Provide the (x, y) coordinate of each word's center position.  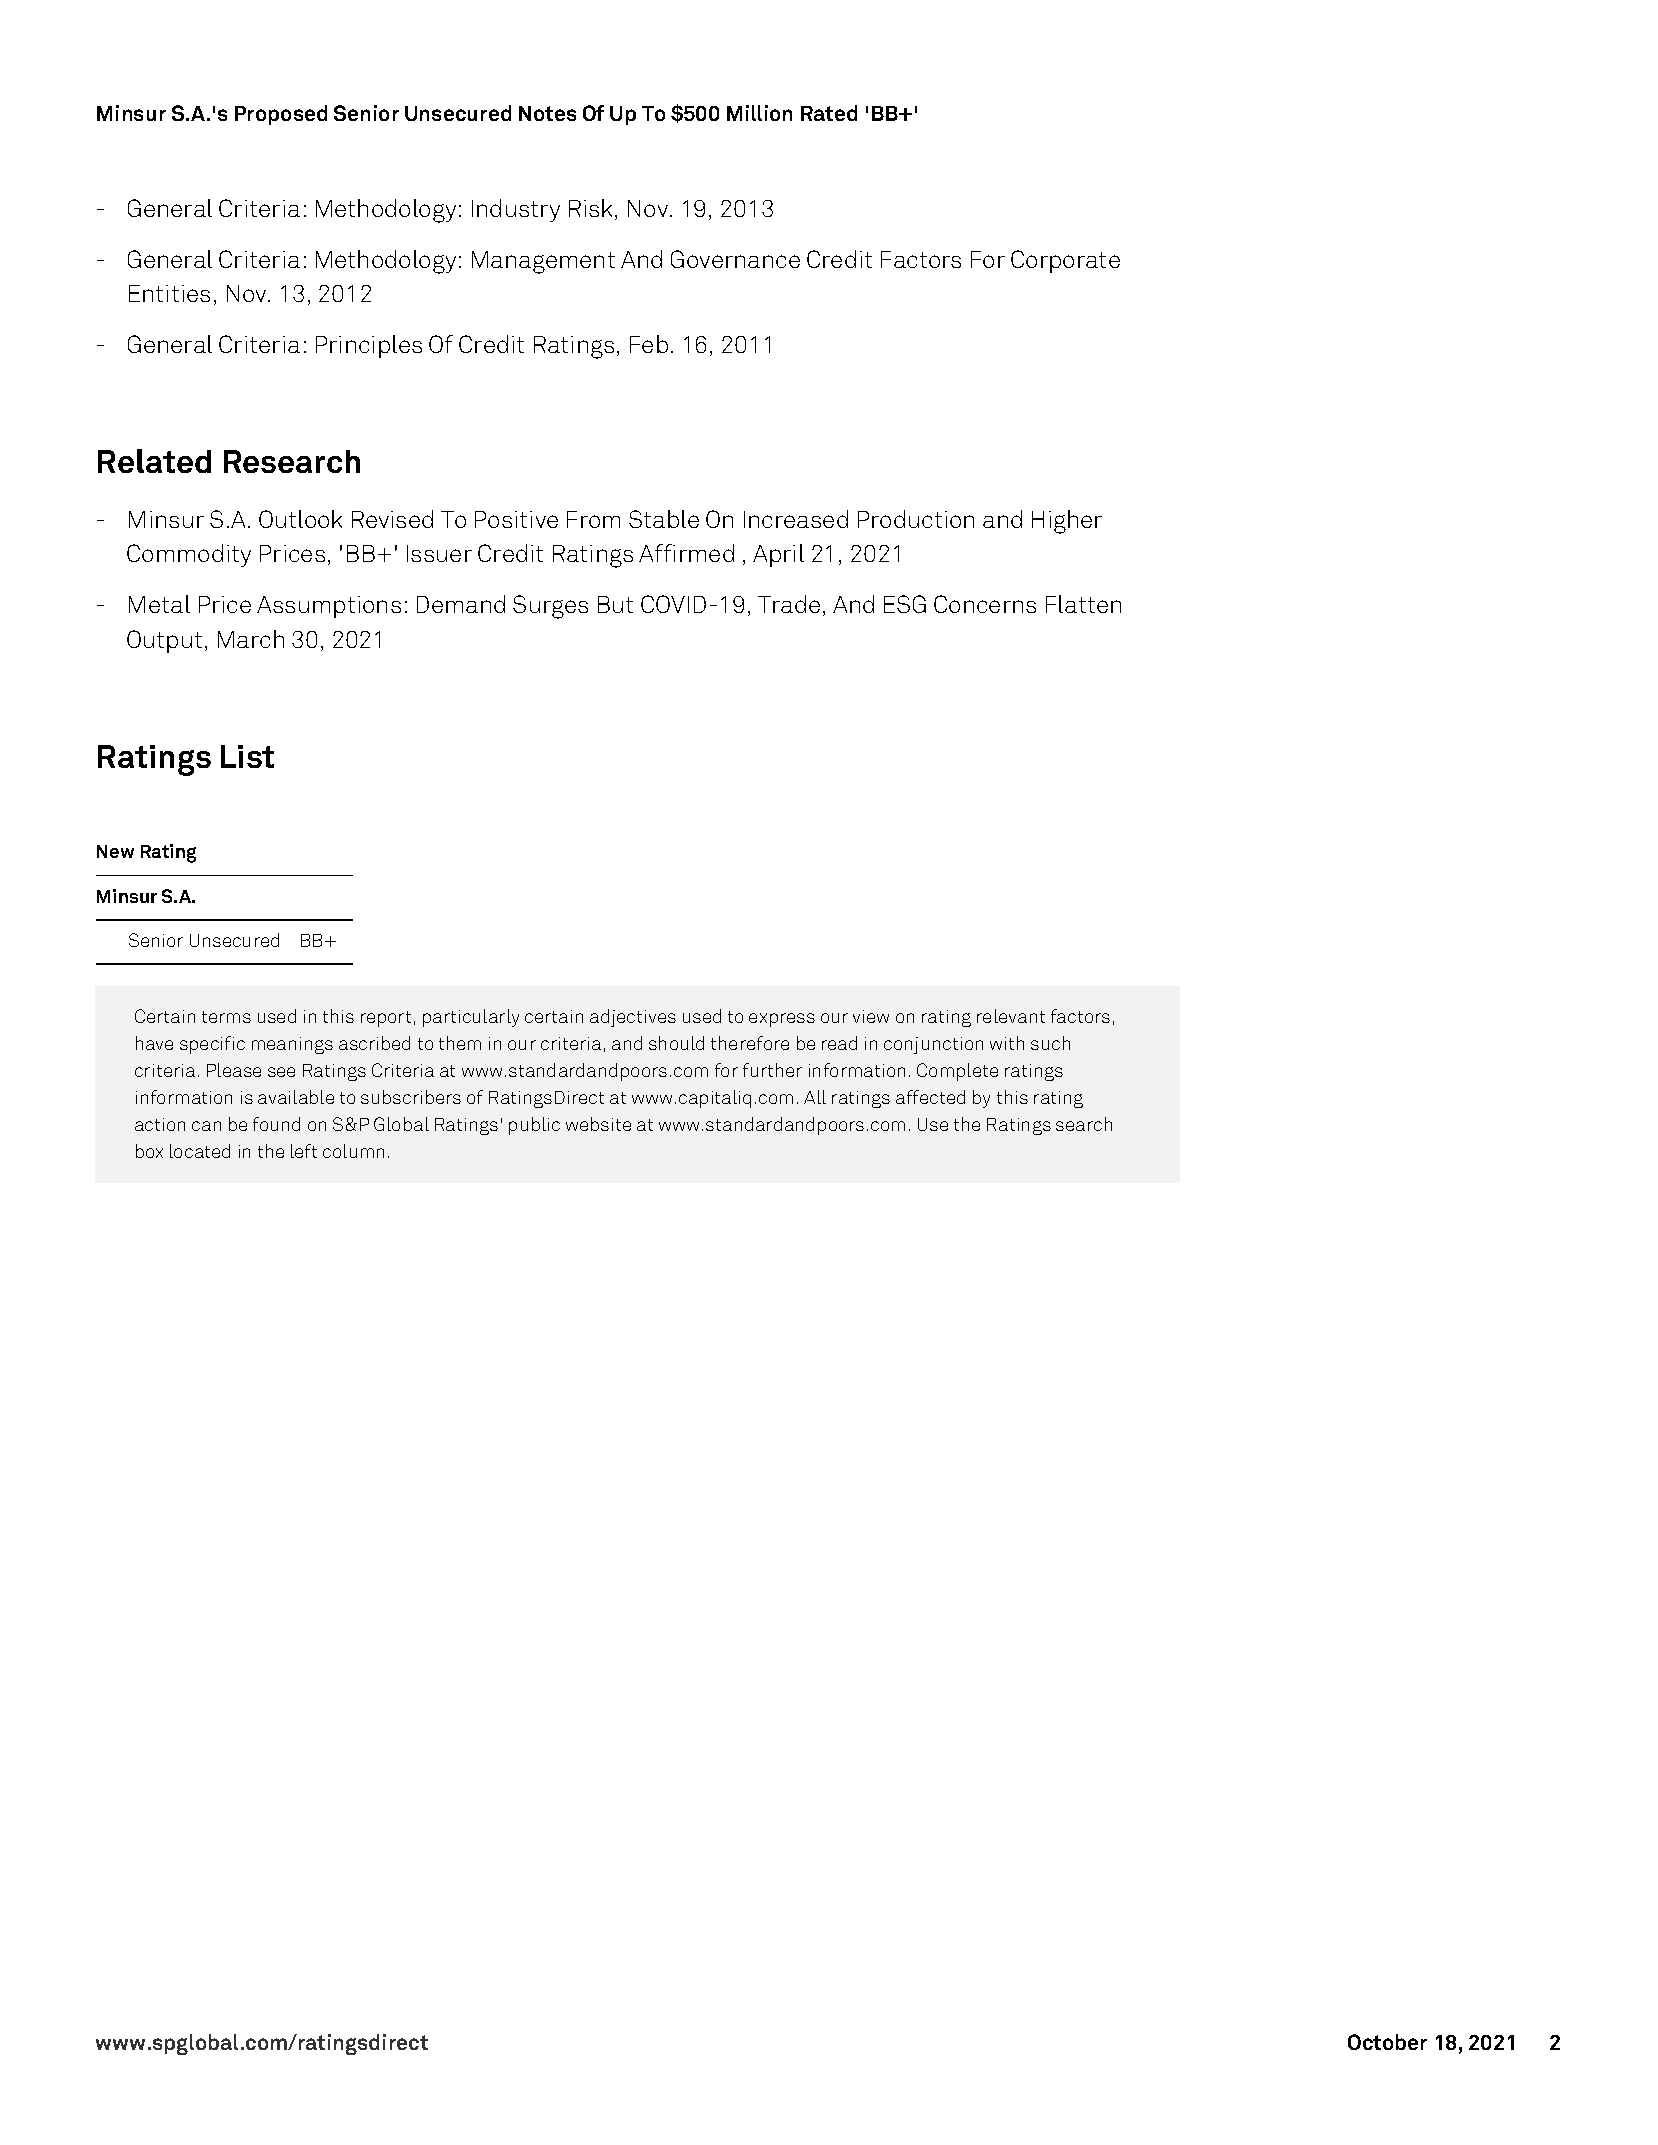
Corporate (1065, 261)
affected (930, 1097)
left (304, 1151)
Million (759, 113)
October (1387, 2042)
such (1050, 1043)
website (598, 1124)
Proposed (281, 115)
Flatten (1083, 604)
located (200, 1151)
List (247, 756)
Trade (789, 604)
